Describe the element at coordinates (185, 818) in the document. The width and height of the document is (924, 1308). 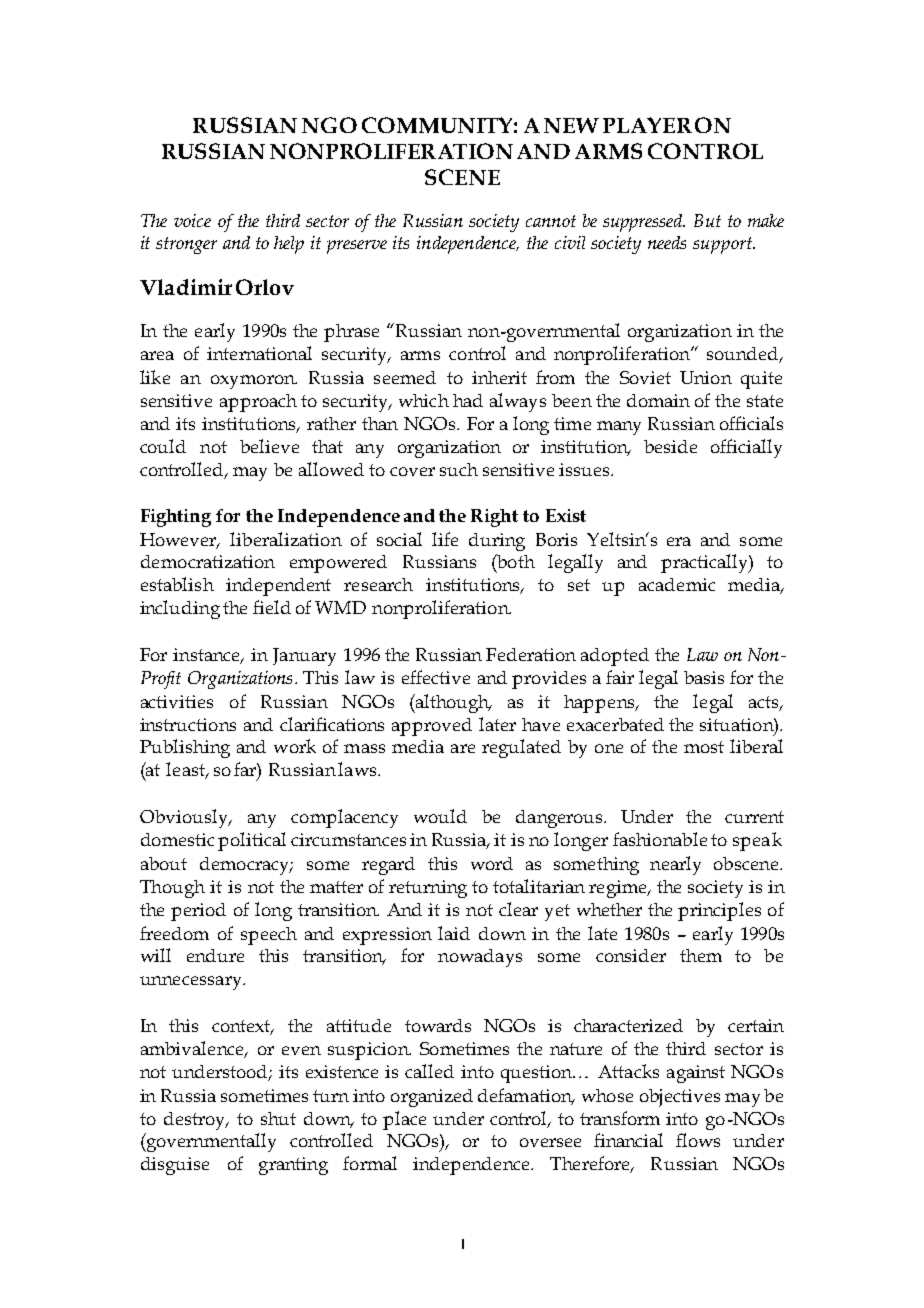
I see `Obviously` at that location.
